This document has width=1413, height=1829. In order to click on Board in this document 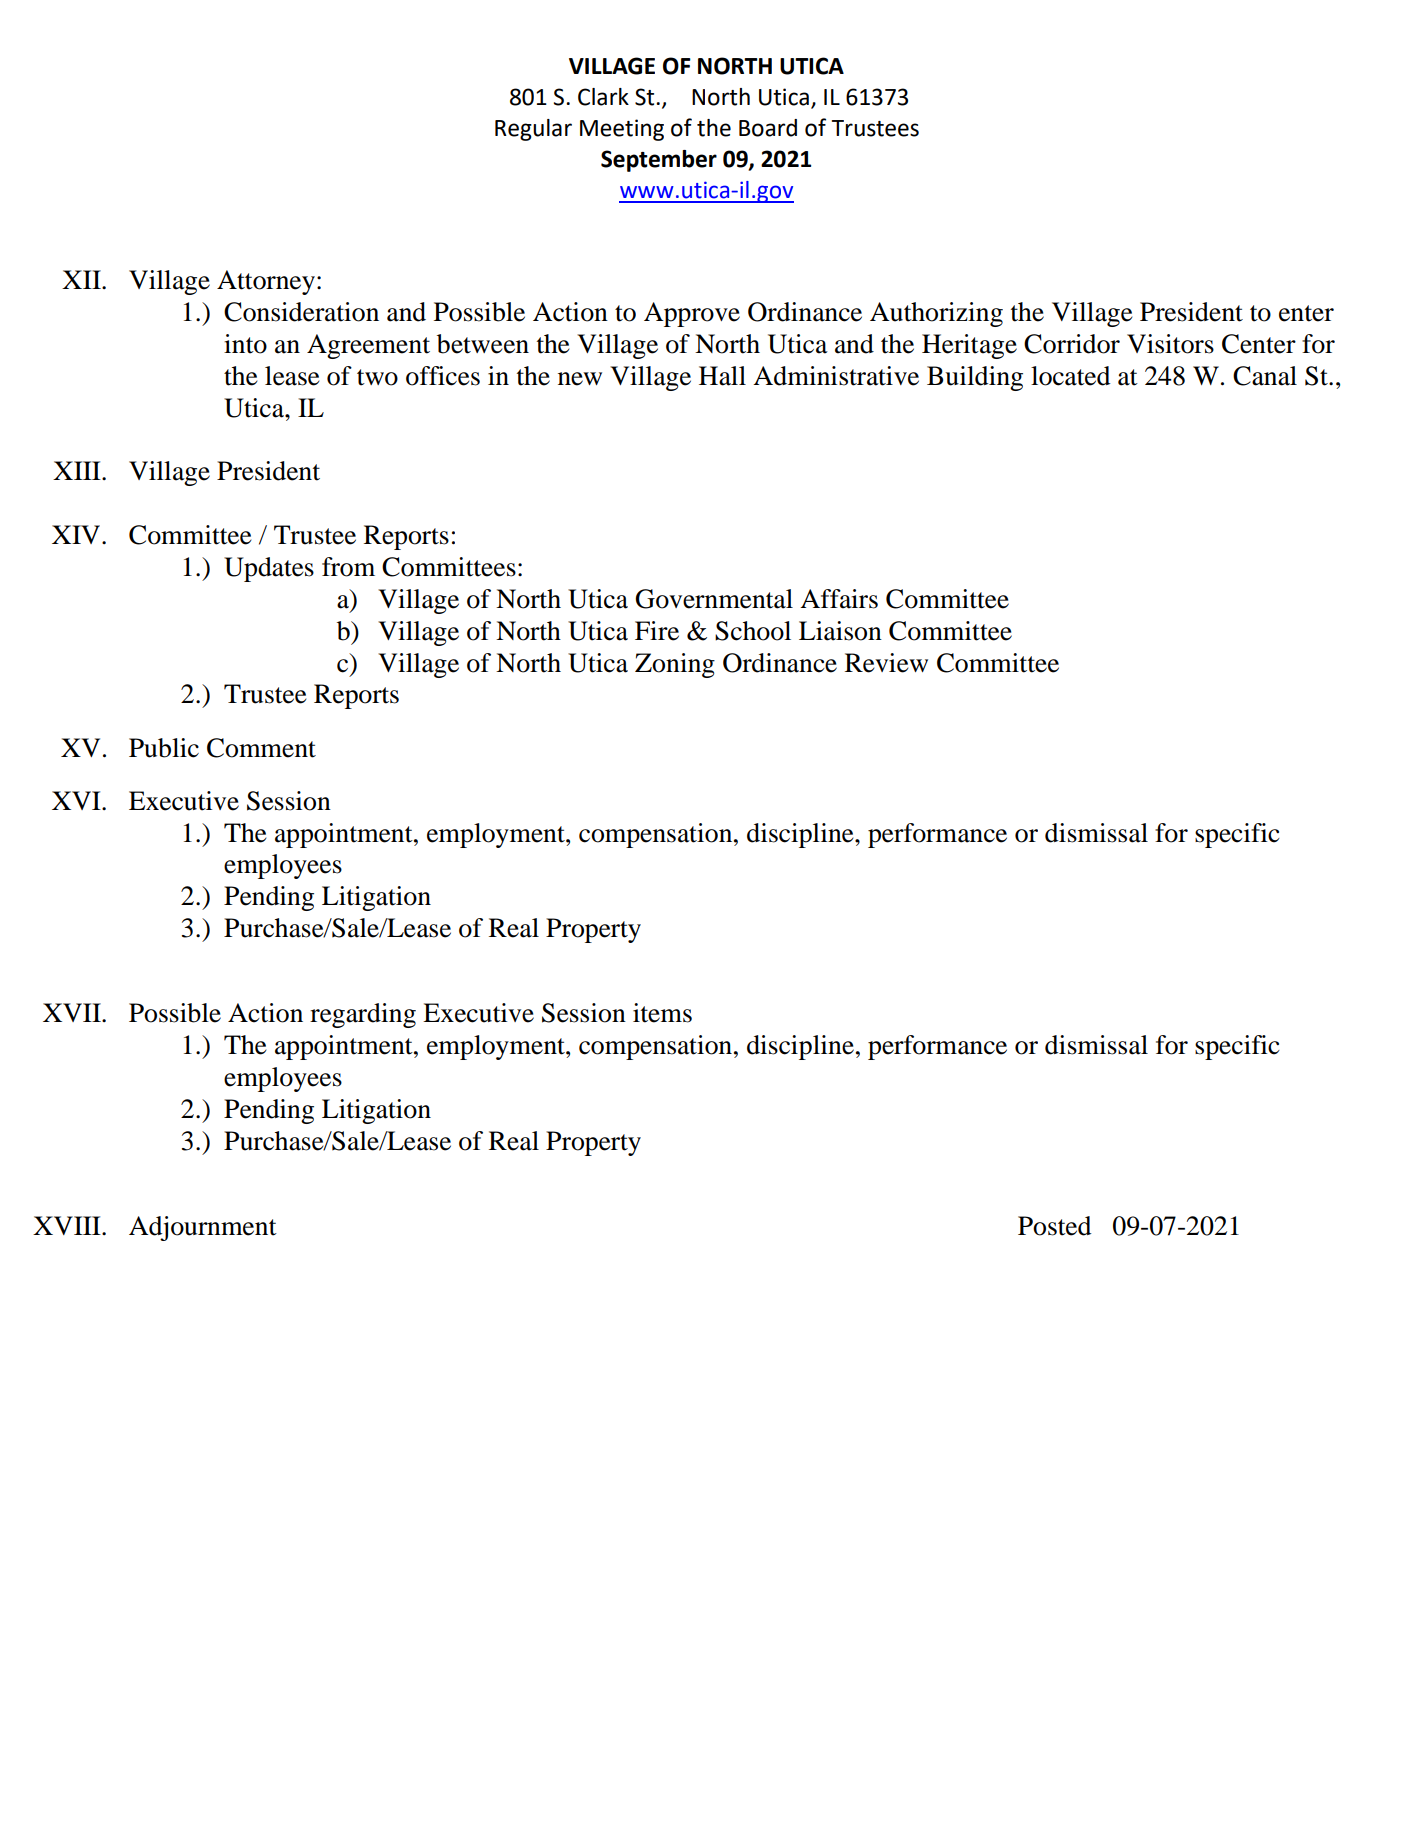, I will do `click(768, 128)`.
